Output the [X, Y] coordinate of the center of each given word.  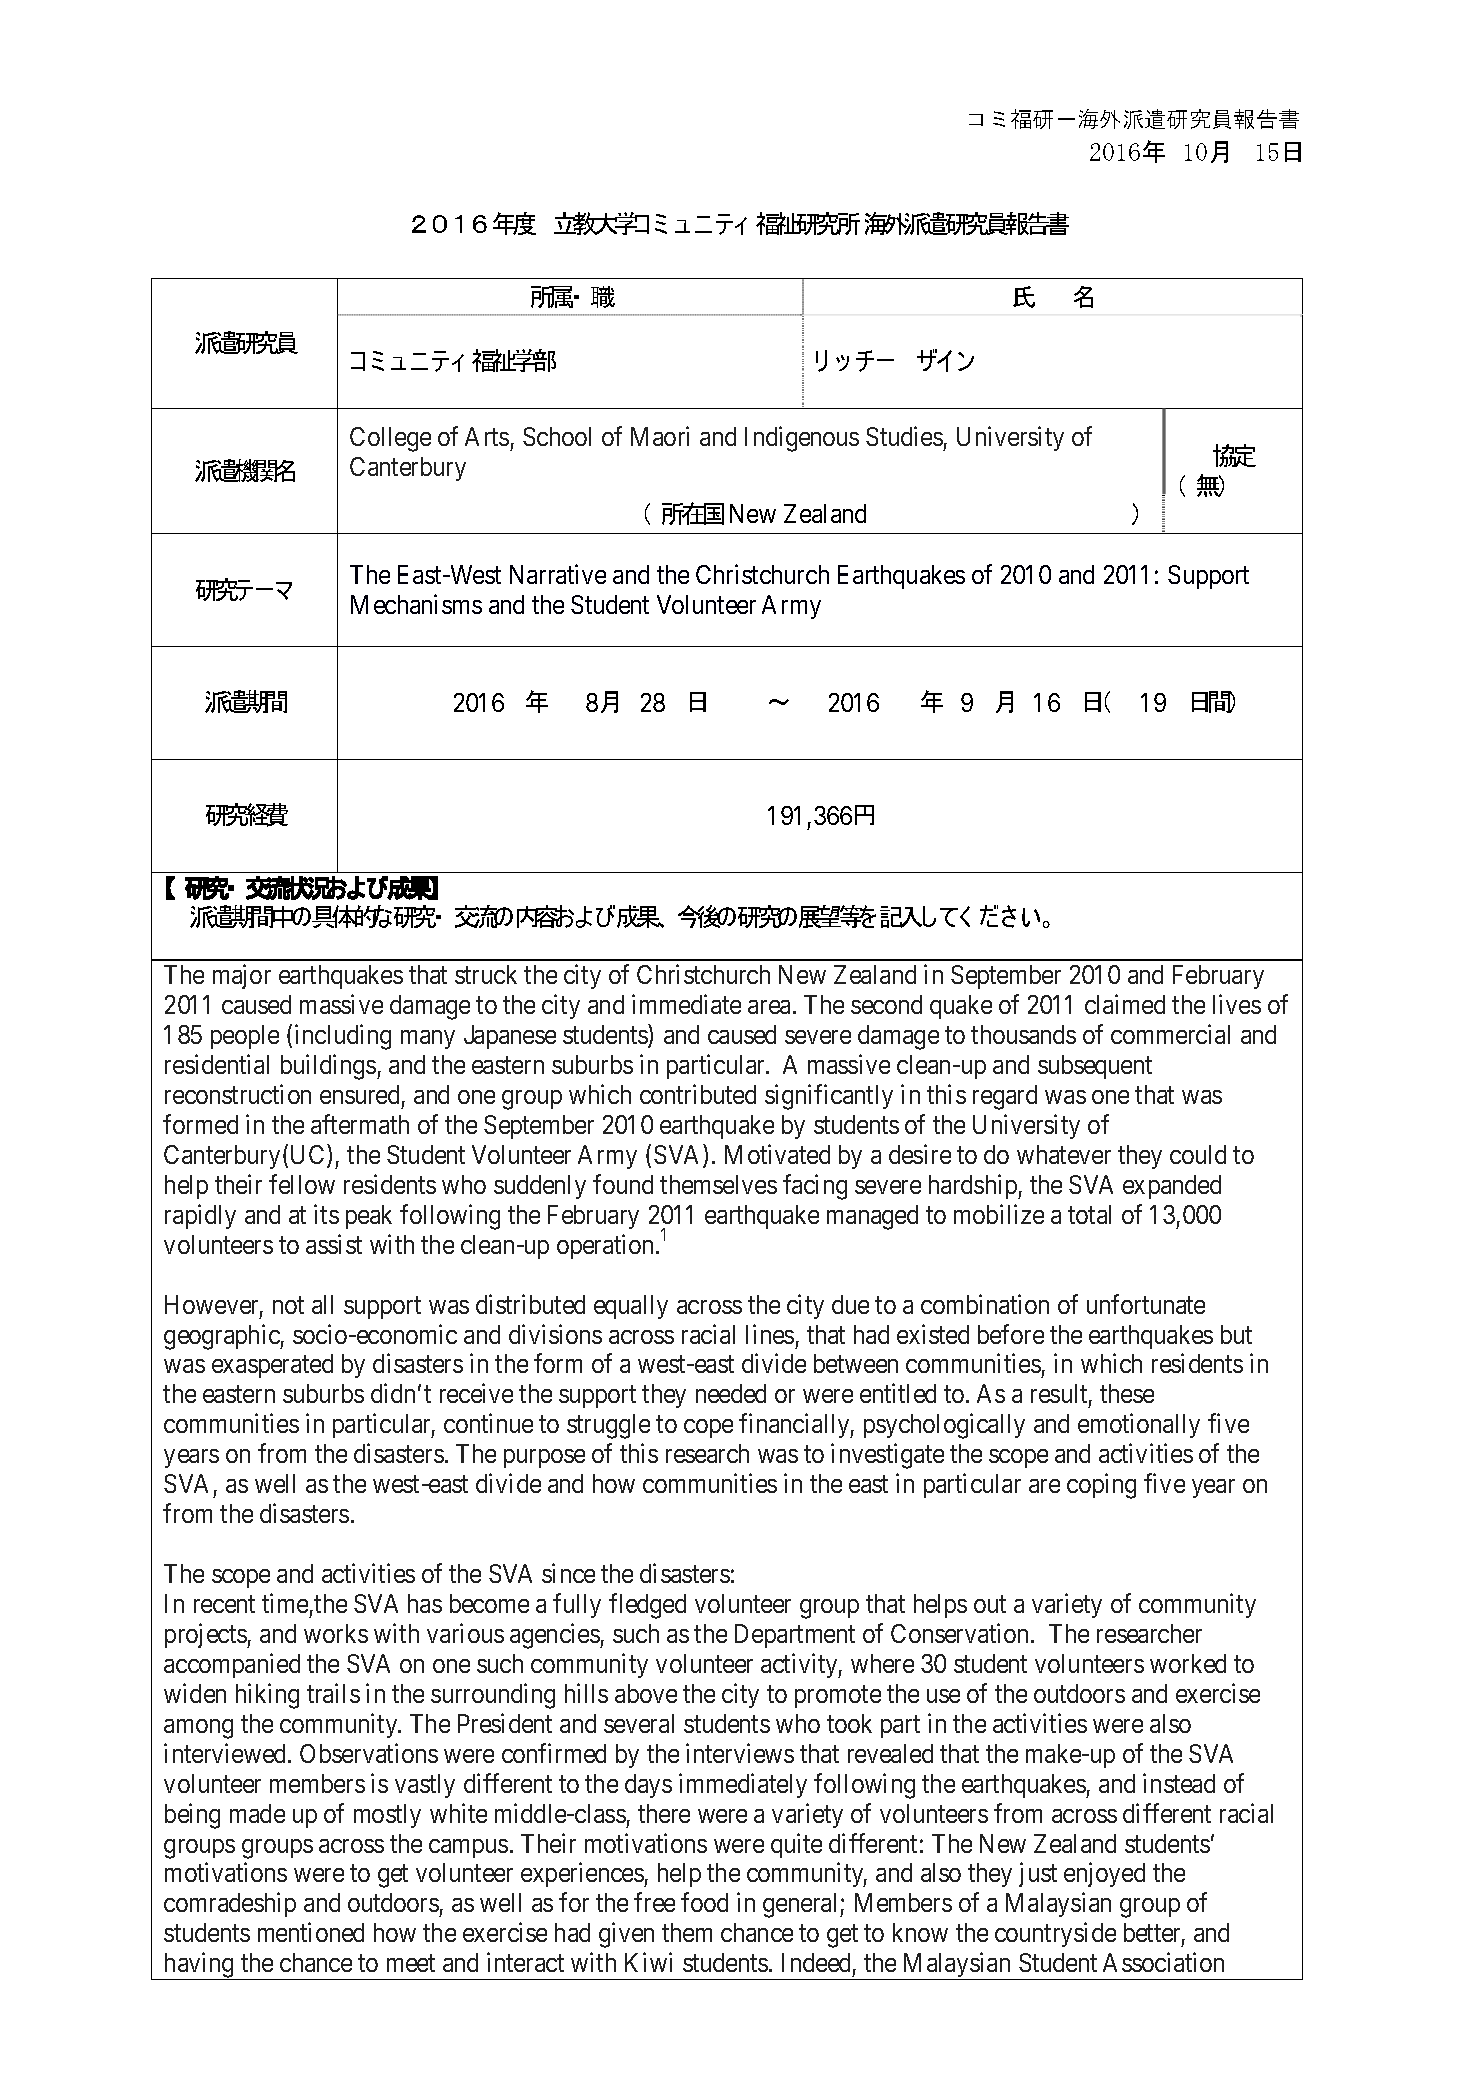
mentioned [311, 1932]
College [390, 439]
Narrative [558, 574]
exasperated [272, 1366]
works [336, 1633]
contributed [698, 1094]
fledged [647, 1606]
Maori [660, 436]
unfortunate [1146, 1304]
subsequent [1095, 1067]
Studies [904, 436]
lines [770, 1334]
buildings [328, 1067]
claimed [1125, 1004]
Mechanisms [416, 604]
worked [1188, 1663]
